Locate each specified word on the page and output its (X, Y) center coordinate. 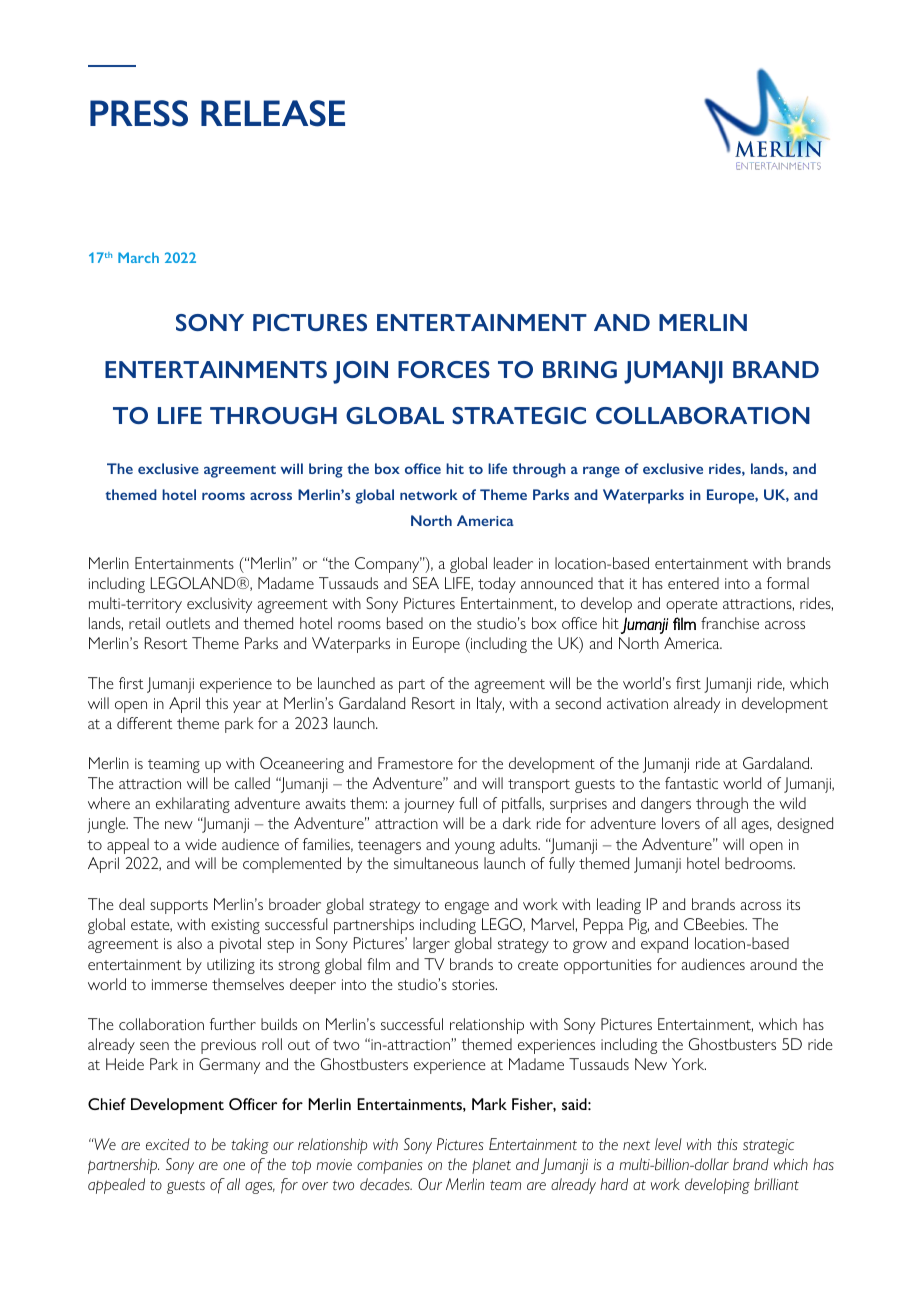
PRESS (139, 113)
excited (168, 1144)
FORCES (444, 369)
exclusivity (219, 605)
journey (429, 805)
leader (513, 563)
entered (693, 583)
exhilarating (193, 805)
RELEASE (273, 113)
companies (390, 1166)
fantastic (691, 783)
